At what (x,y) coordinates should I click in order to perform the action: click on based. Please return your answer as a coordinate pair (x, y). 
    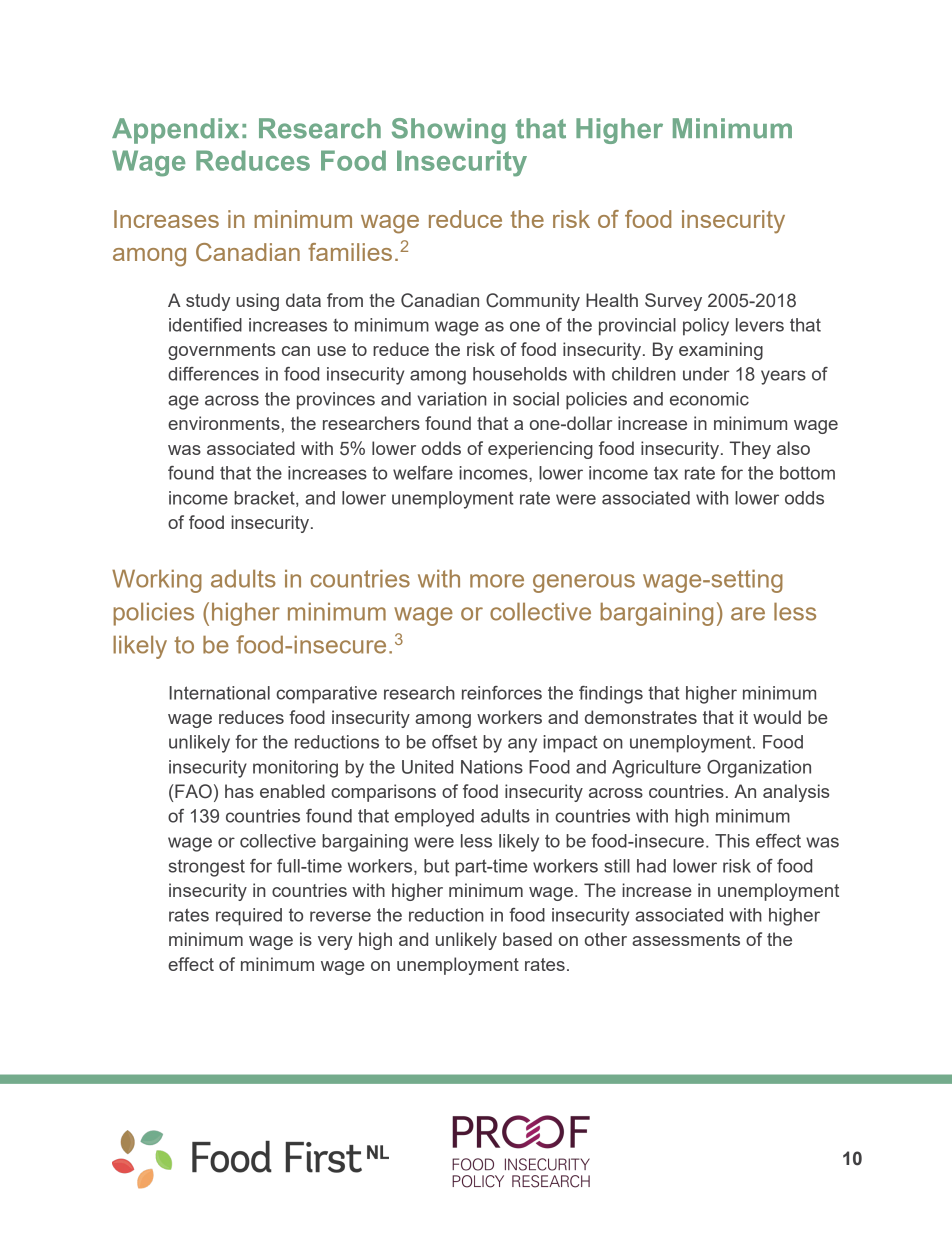
    Looking at the image, I should click on (527, 939).
